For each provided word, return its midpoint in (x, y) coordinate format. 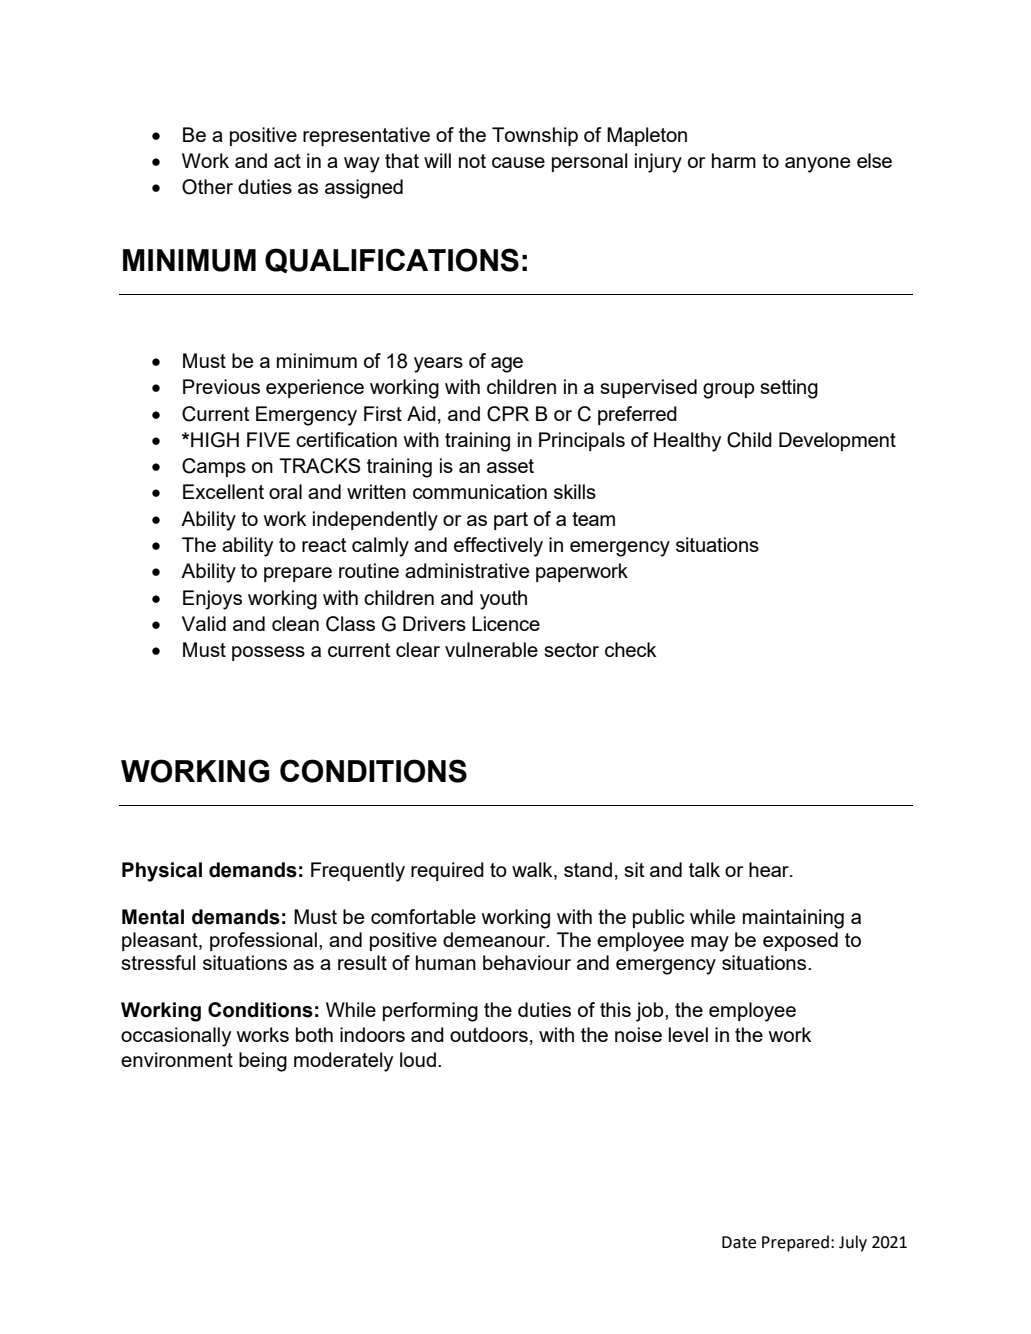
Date (739, 1242)
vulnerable (491, 649)
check (631, 649)
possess (268, 653)
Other (207, 187)
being (263, 1062)
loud (418, 1059)
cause (518, 162)
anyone (817, 165)
